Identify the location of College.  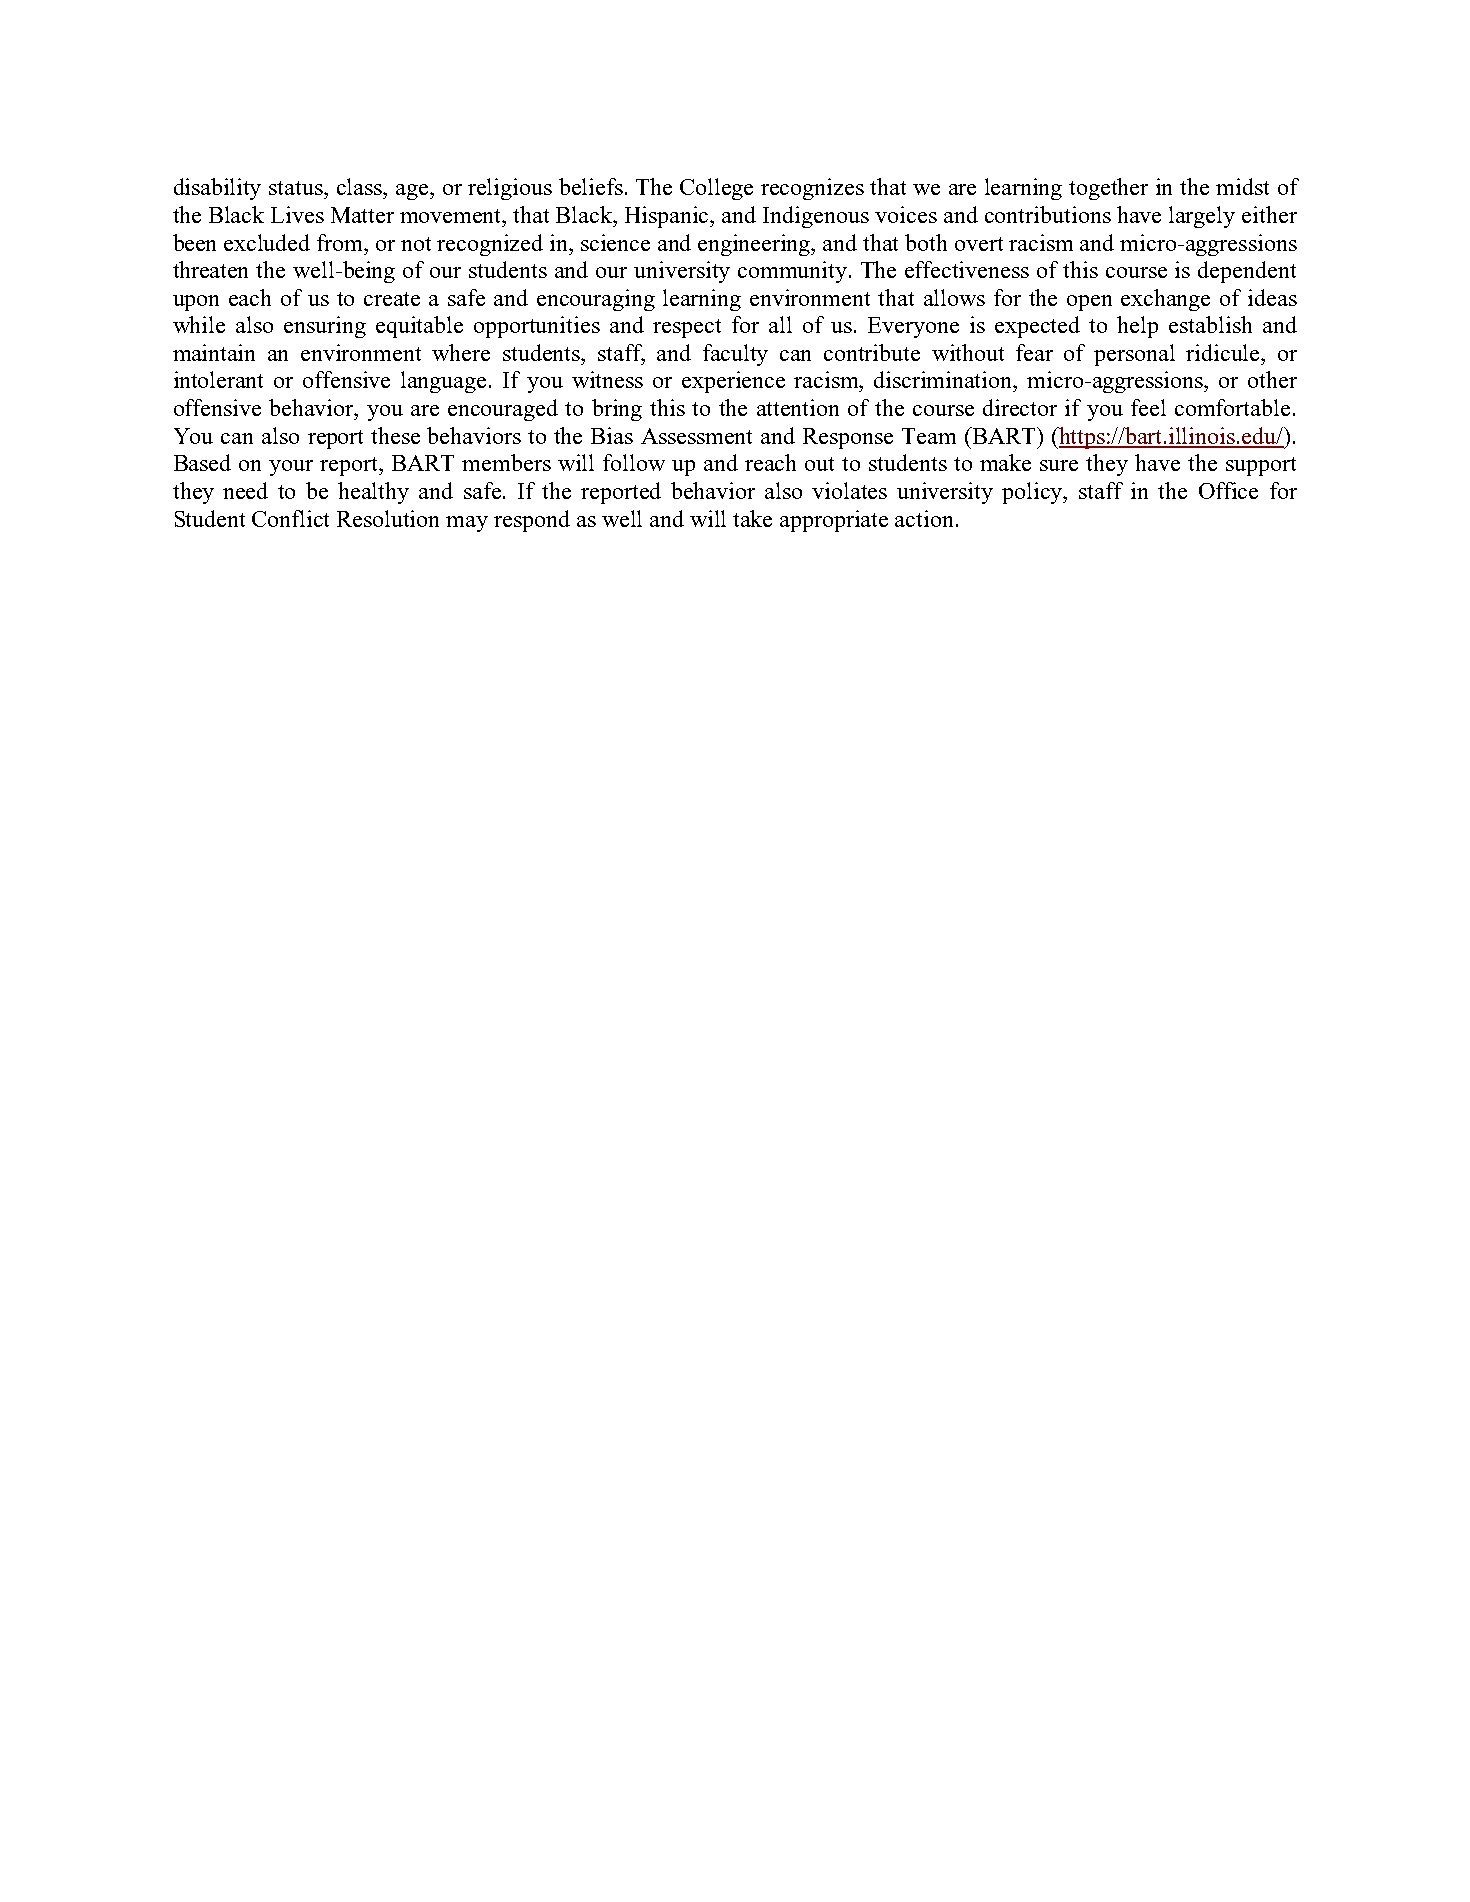
(716, 189).
